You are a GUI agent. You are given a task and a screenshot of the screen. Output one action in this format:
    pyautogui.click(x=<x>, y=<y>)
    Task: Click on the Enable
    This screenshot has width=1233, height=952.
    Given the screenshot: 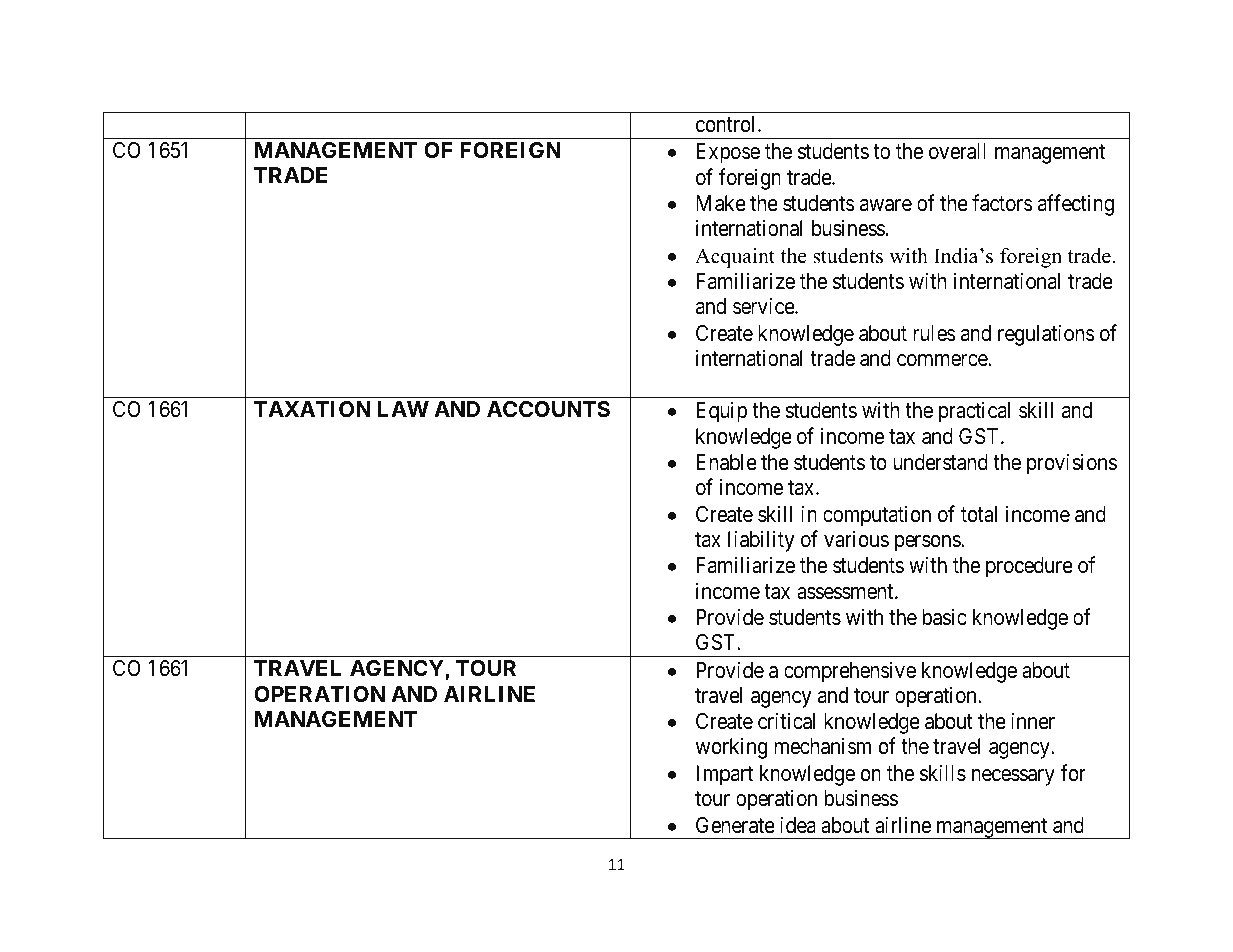 What is the action you would take?
    pyautogui.click(x=726, y=462)
